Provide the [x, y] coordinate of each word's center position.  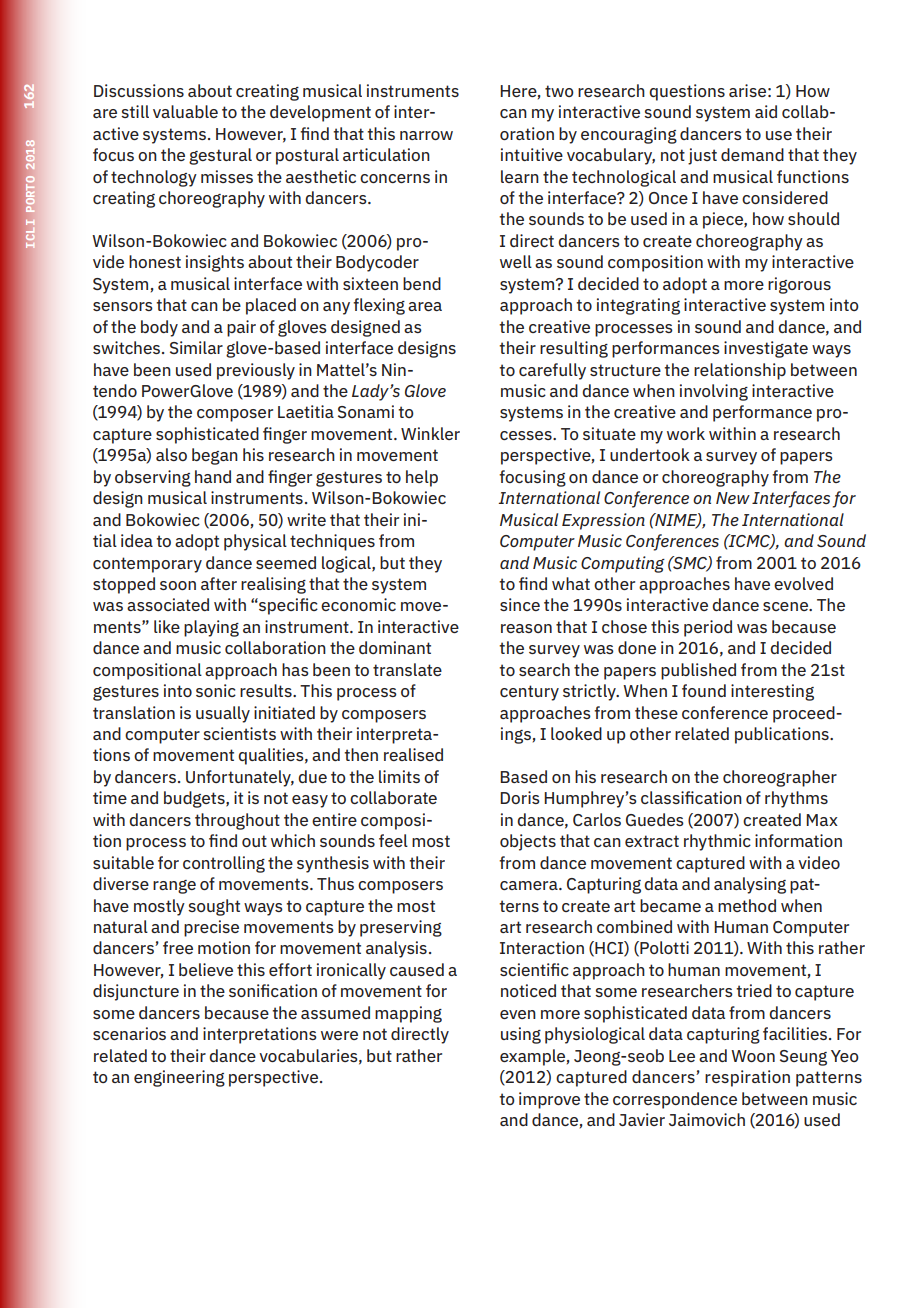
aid [766, 111]
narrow [426, 135]
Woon [753, 1056]
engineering [179, 1078]
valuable [185, 111]
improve [549, 1100]
